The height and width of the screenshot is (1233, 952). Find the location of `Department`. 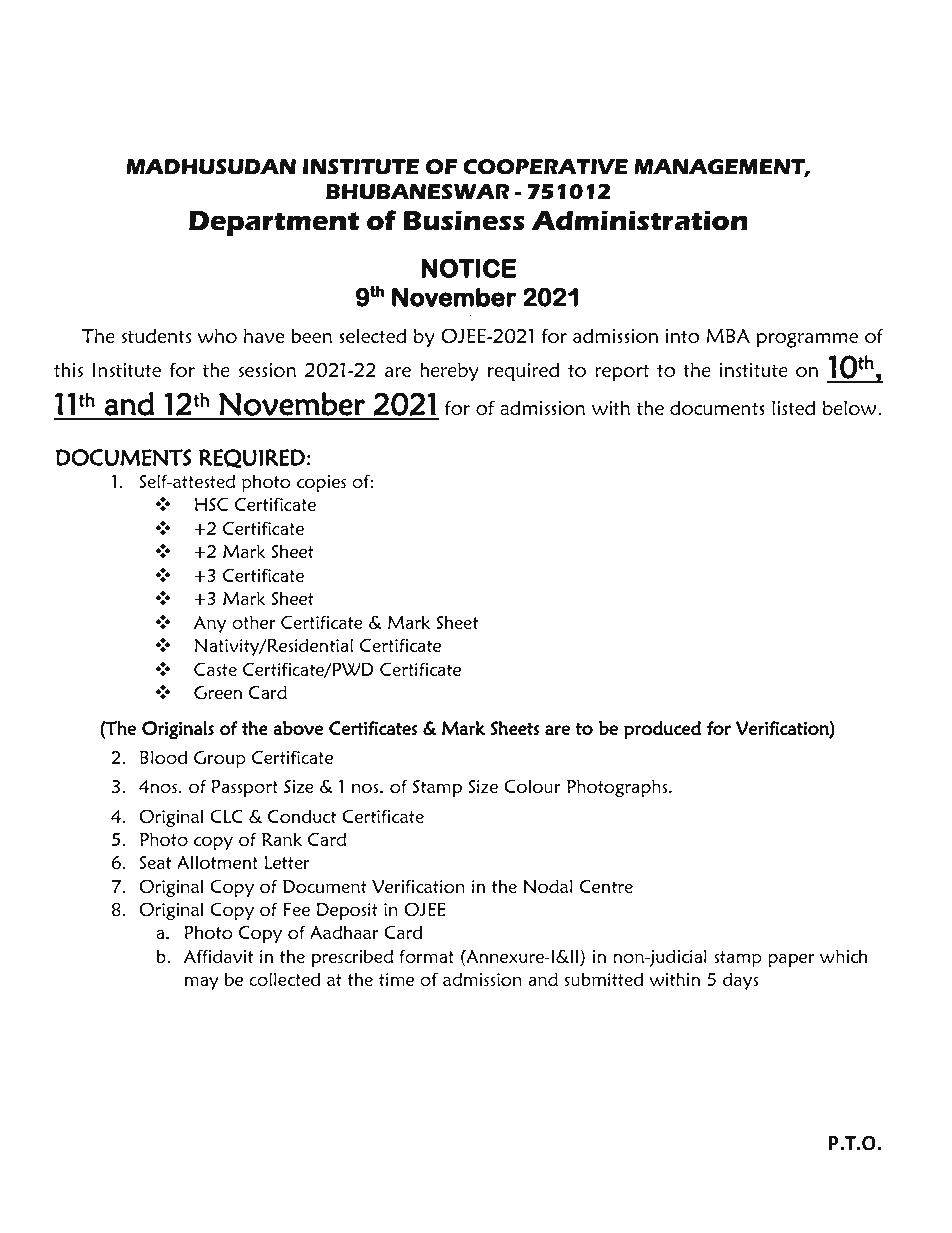

Department is located at coordinates (274, 224).
